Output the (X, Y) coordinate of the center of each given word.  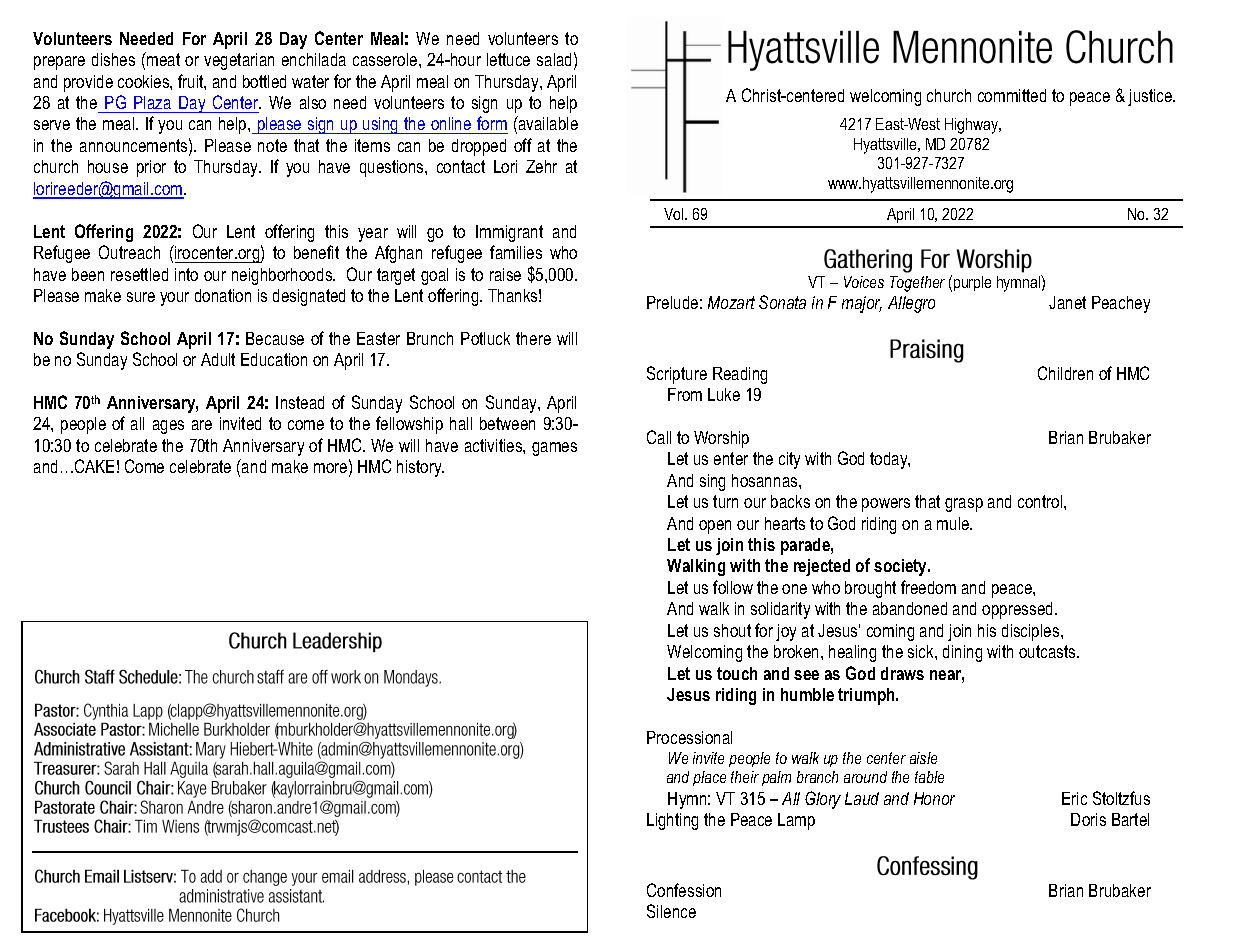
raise (505, 274)
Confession (684, 890)
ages (168, 427)
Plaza (152, 102)
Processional (689, 737)
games (554, 449)
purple (972, 283)
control (1041, 501)
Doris (1088, 819)
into (186, 274)
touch (737, 673)
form (491, 125)
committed (1012, 95)
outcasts (1048, 651)
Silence (671, 911)
